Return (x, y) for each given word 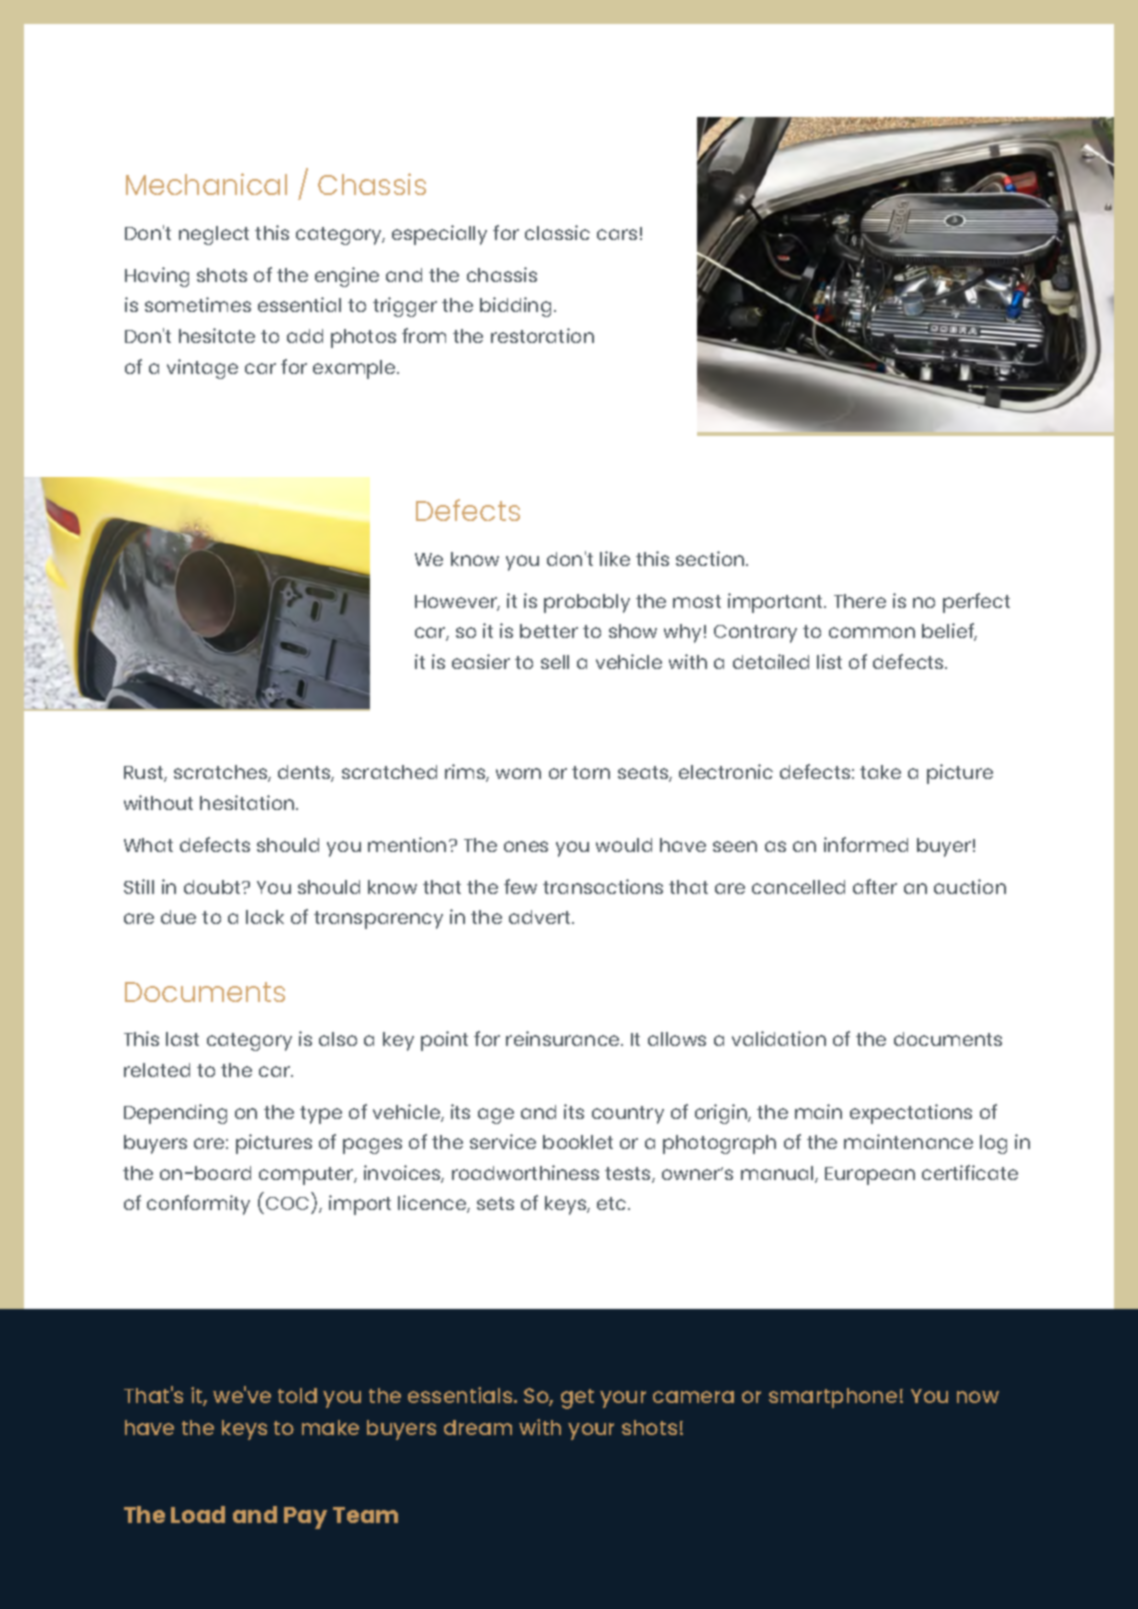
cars (617, 234)
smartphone (833, 1398)
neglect (214, 235)
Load (198, 1514)
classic (557, 232)
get (577, 1399)
